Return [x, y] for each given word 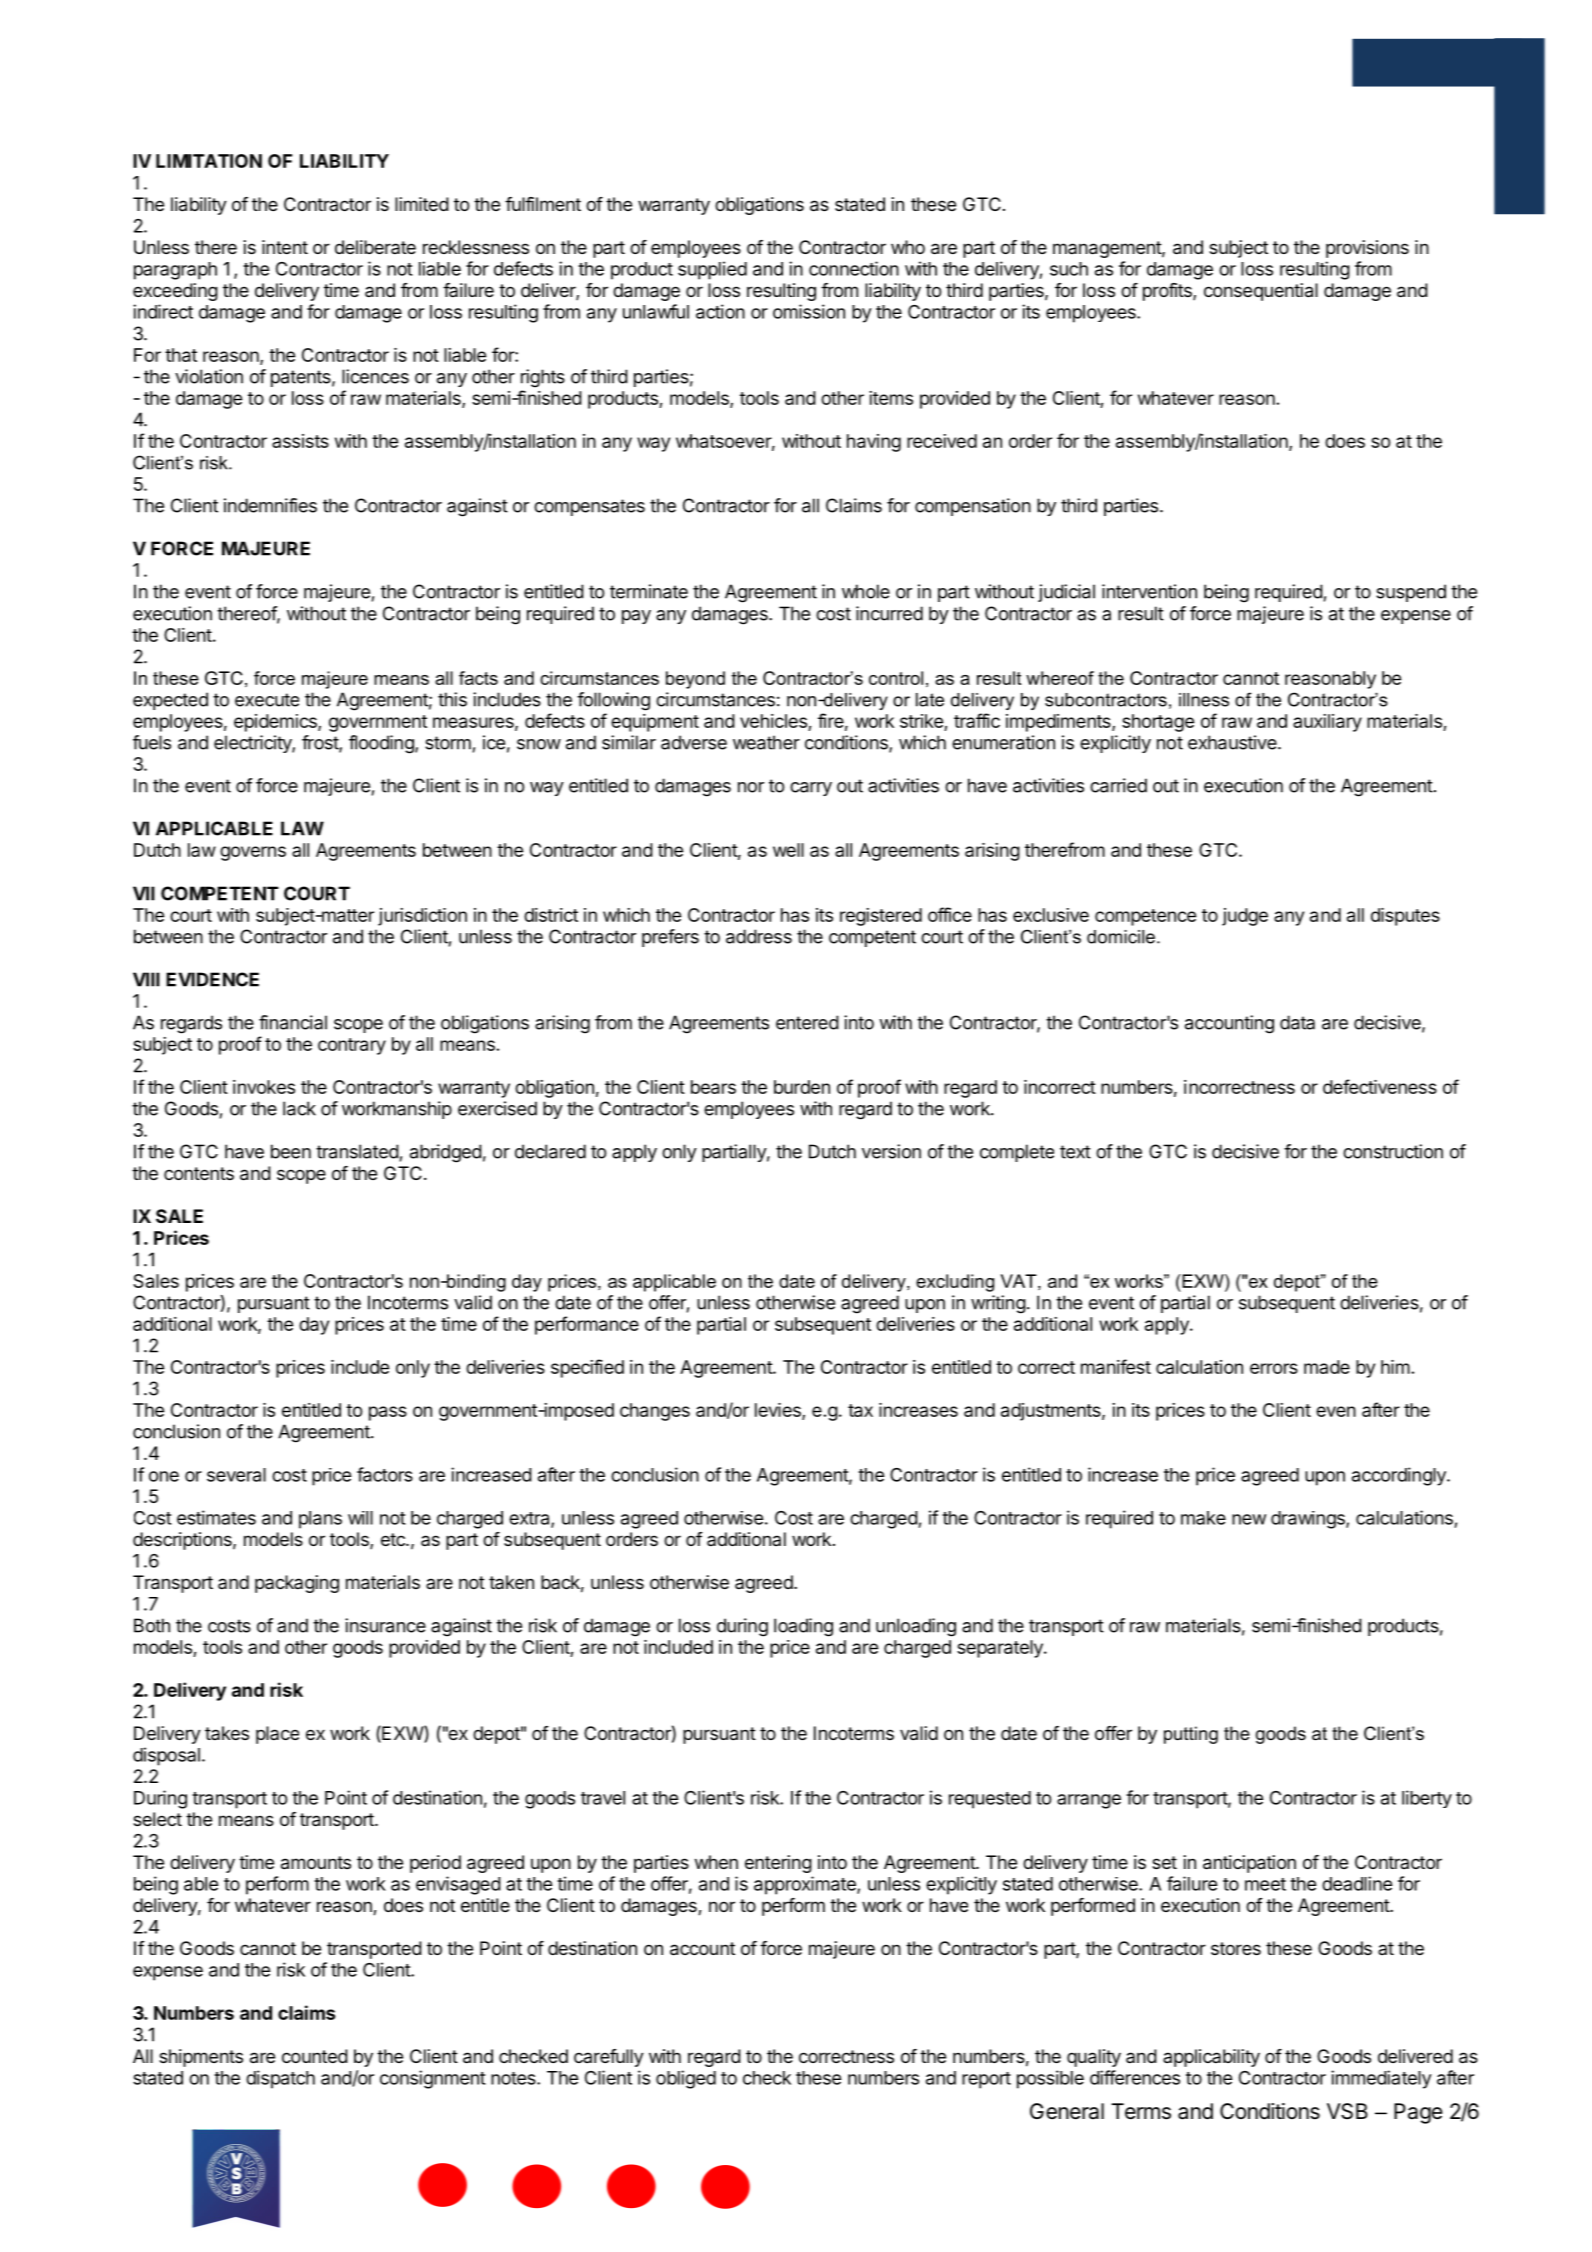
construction [1393, 1151]
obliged [686, 2079]
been [291, 1151]
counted [315, 2056]
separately [1001, 1649]
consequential [1261, 292]
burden [802, 1087]
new [1249, 1519]
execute [267, 700]
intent [285, 247]
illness [1204, 700]
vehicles [774, 722]
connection [854, 268]
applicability [1211, 2058]
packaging [297, 1584]
